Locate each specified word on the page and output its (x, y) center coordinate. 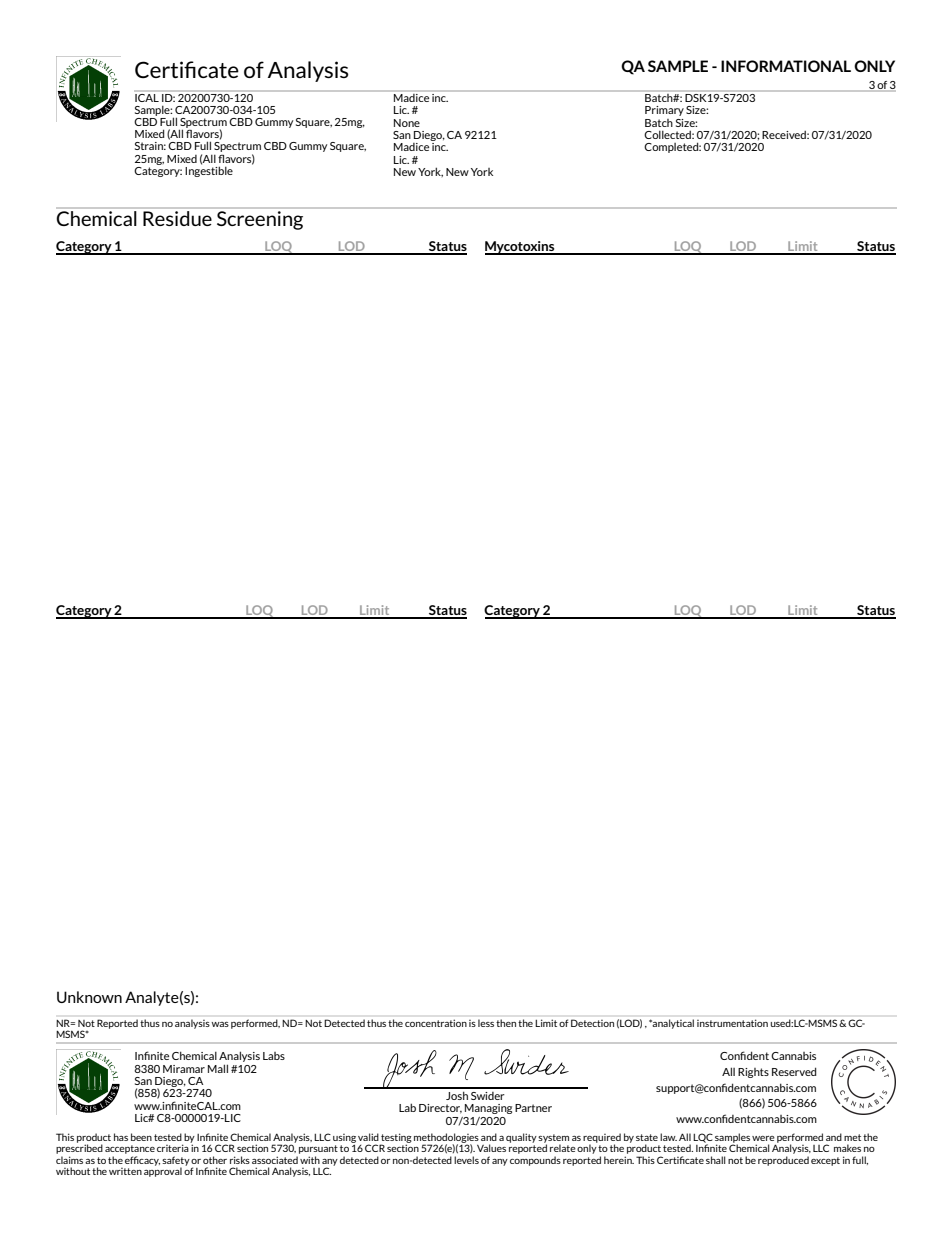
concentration (436, 1023)
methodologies (446, 1139)
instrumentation (732, 1023)
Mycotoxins (521, 248)
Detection (592, 1023)
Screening (260, 220)
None (407, 123)
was (220, 1024)
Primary (664, 111)
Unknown (89, 997)
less (486, 1023)
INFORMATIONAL (786, 66)
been (141, 1137)
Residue (177, 218)
